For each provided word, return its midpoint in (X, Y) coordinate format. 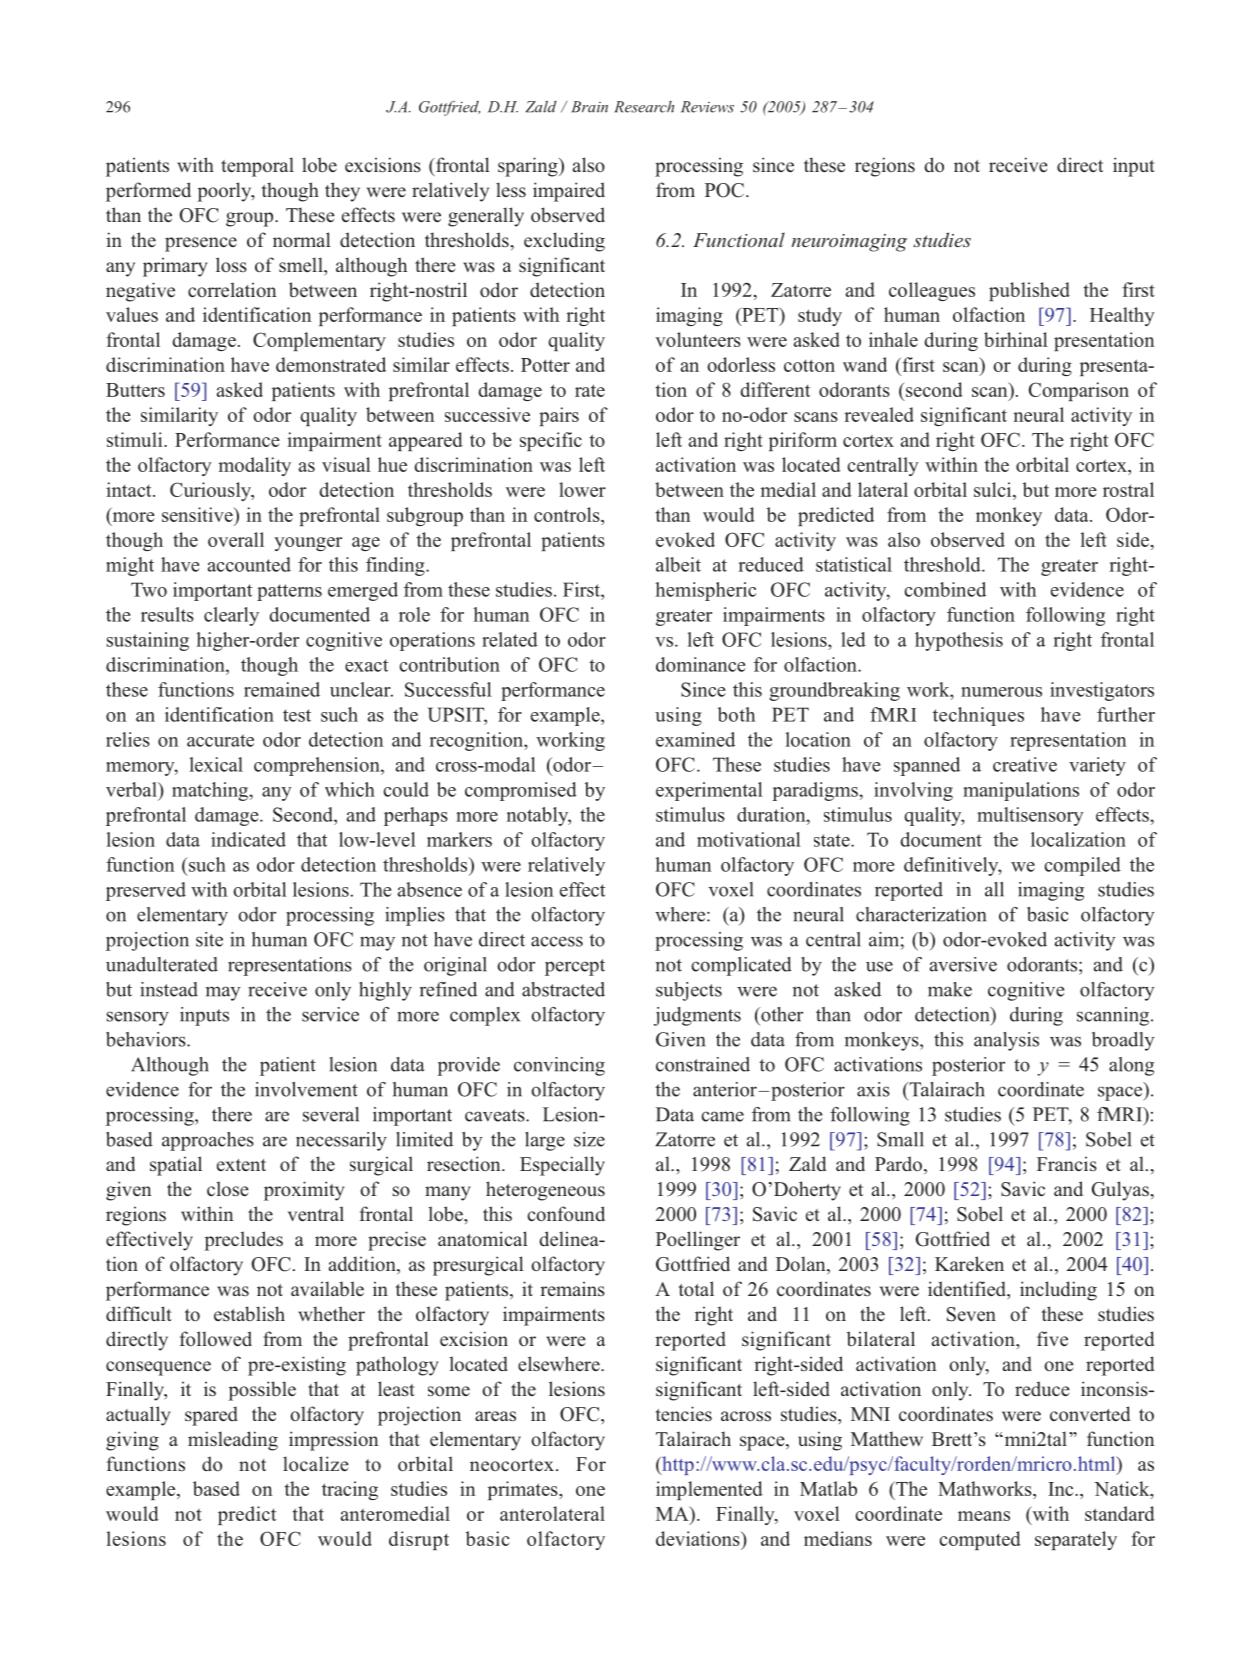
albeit (678, 564)
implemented (709, 1490)
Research (644, 107)
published (1029, 291)
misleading (233, 1441)
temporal (257, 167)
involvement (306, 1089)
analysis (1006, 1041)
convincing (559, 1066)
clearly (231, 616)
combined (945, 589)
